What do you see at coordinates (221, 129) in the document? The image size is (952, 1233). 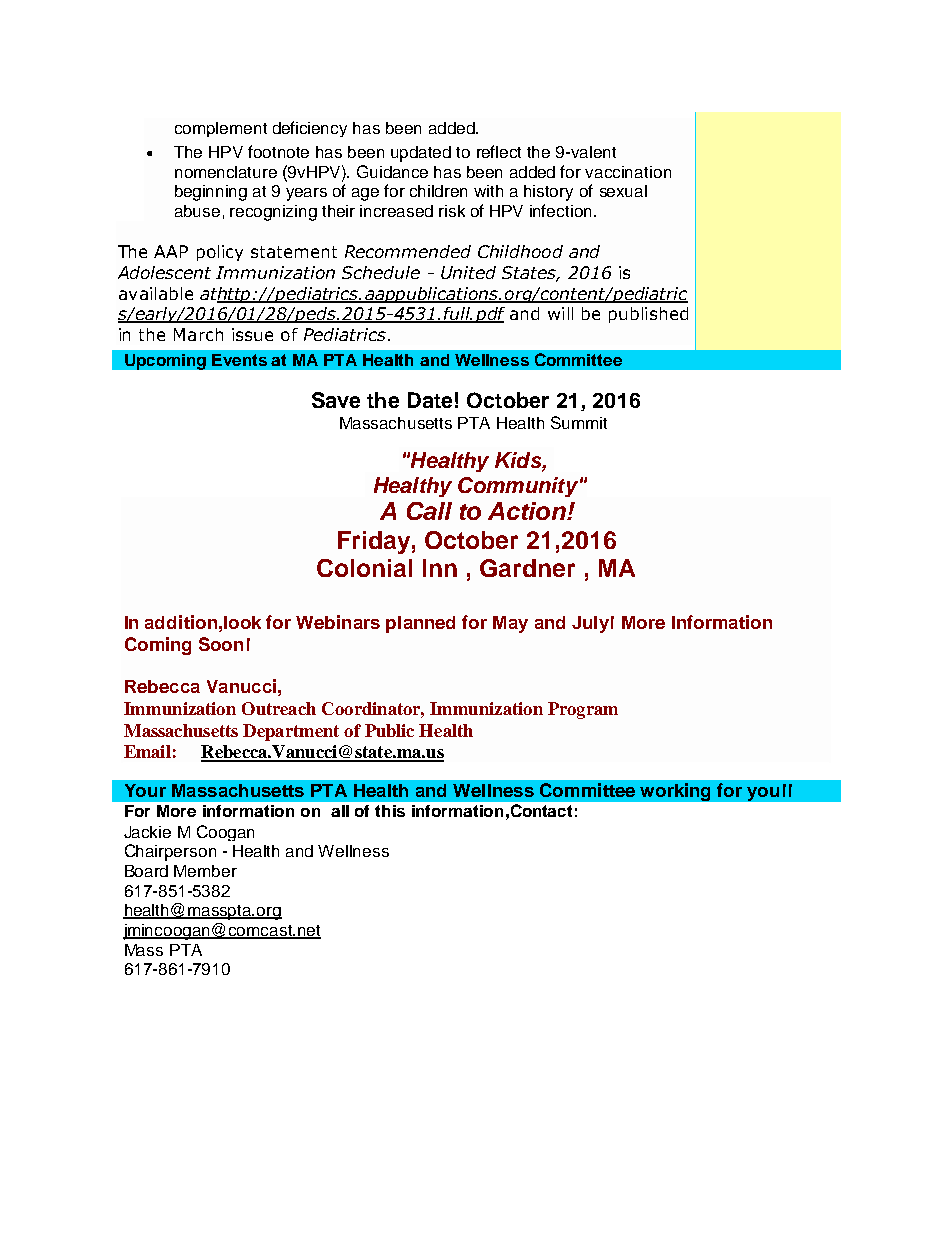 I see `complement` at bounding box center [221, 129].
